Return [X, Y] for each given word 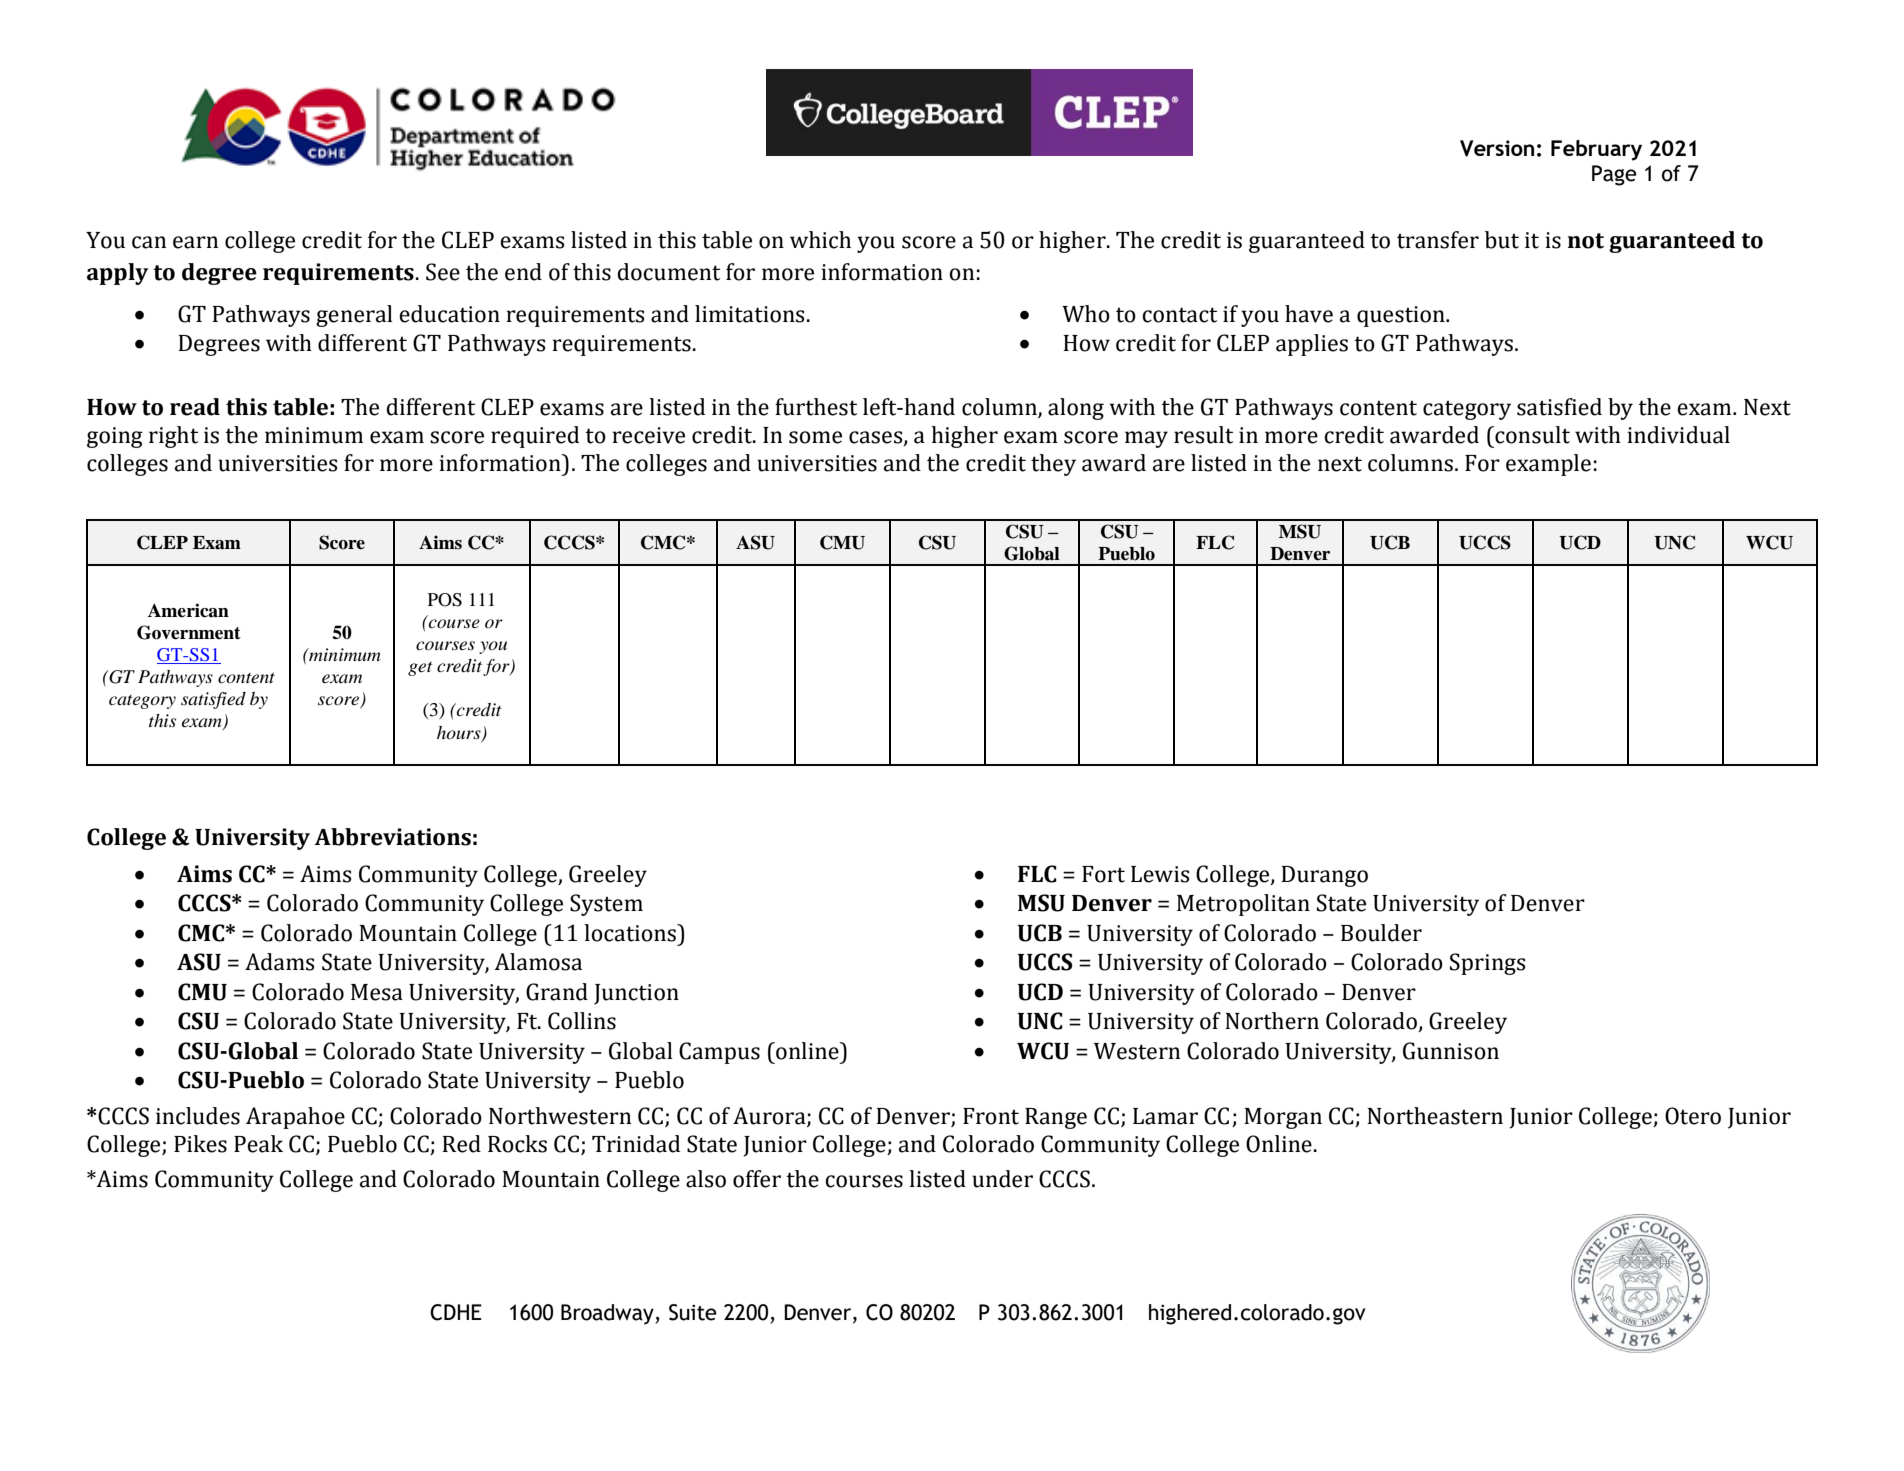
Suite [693, 1312]
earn [195, 242]
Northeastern [1435, 1116]
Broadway [608, 1314]
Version [1497, 148]
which [820, 240]
